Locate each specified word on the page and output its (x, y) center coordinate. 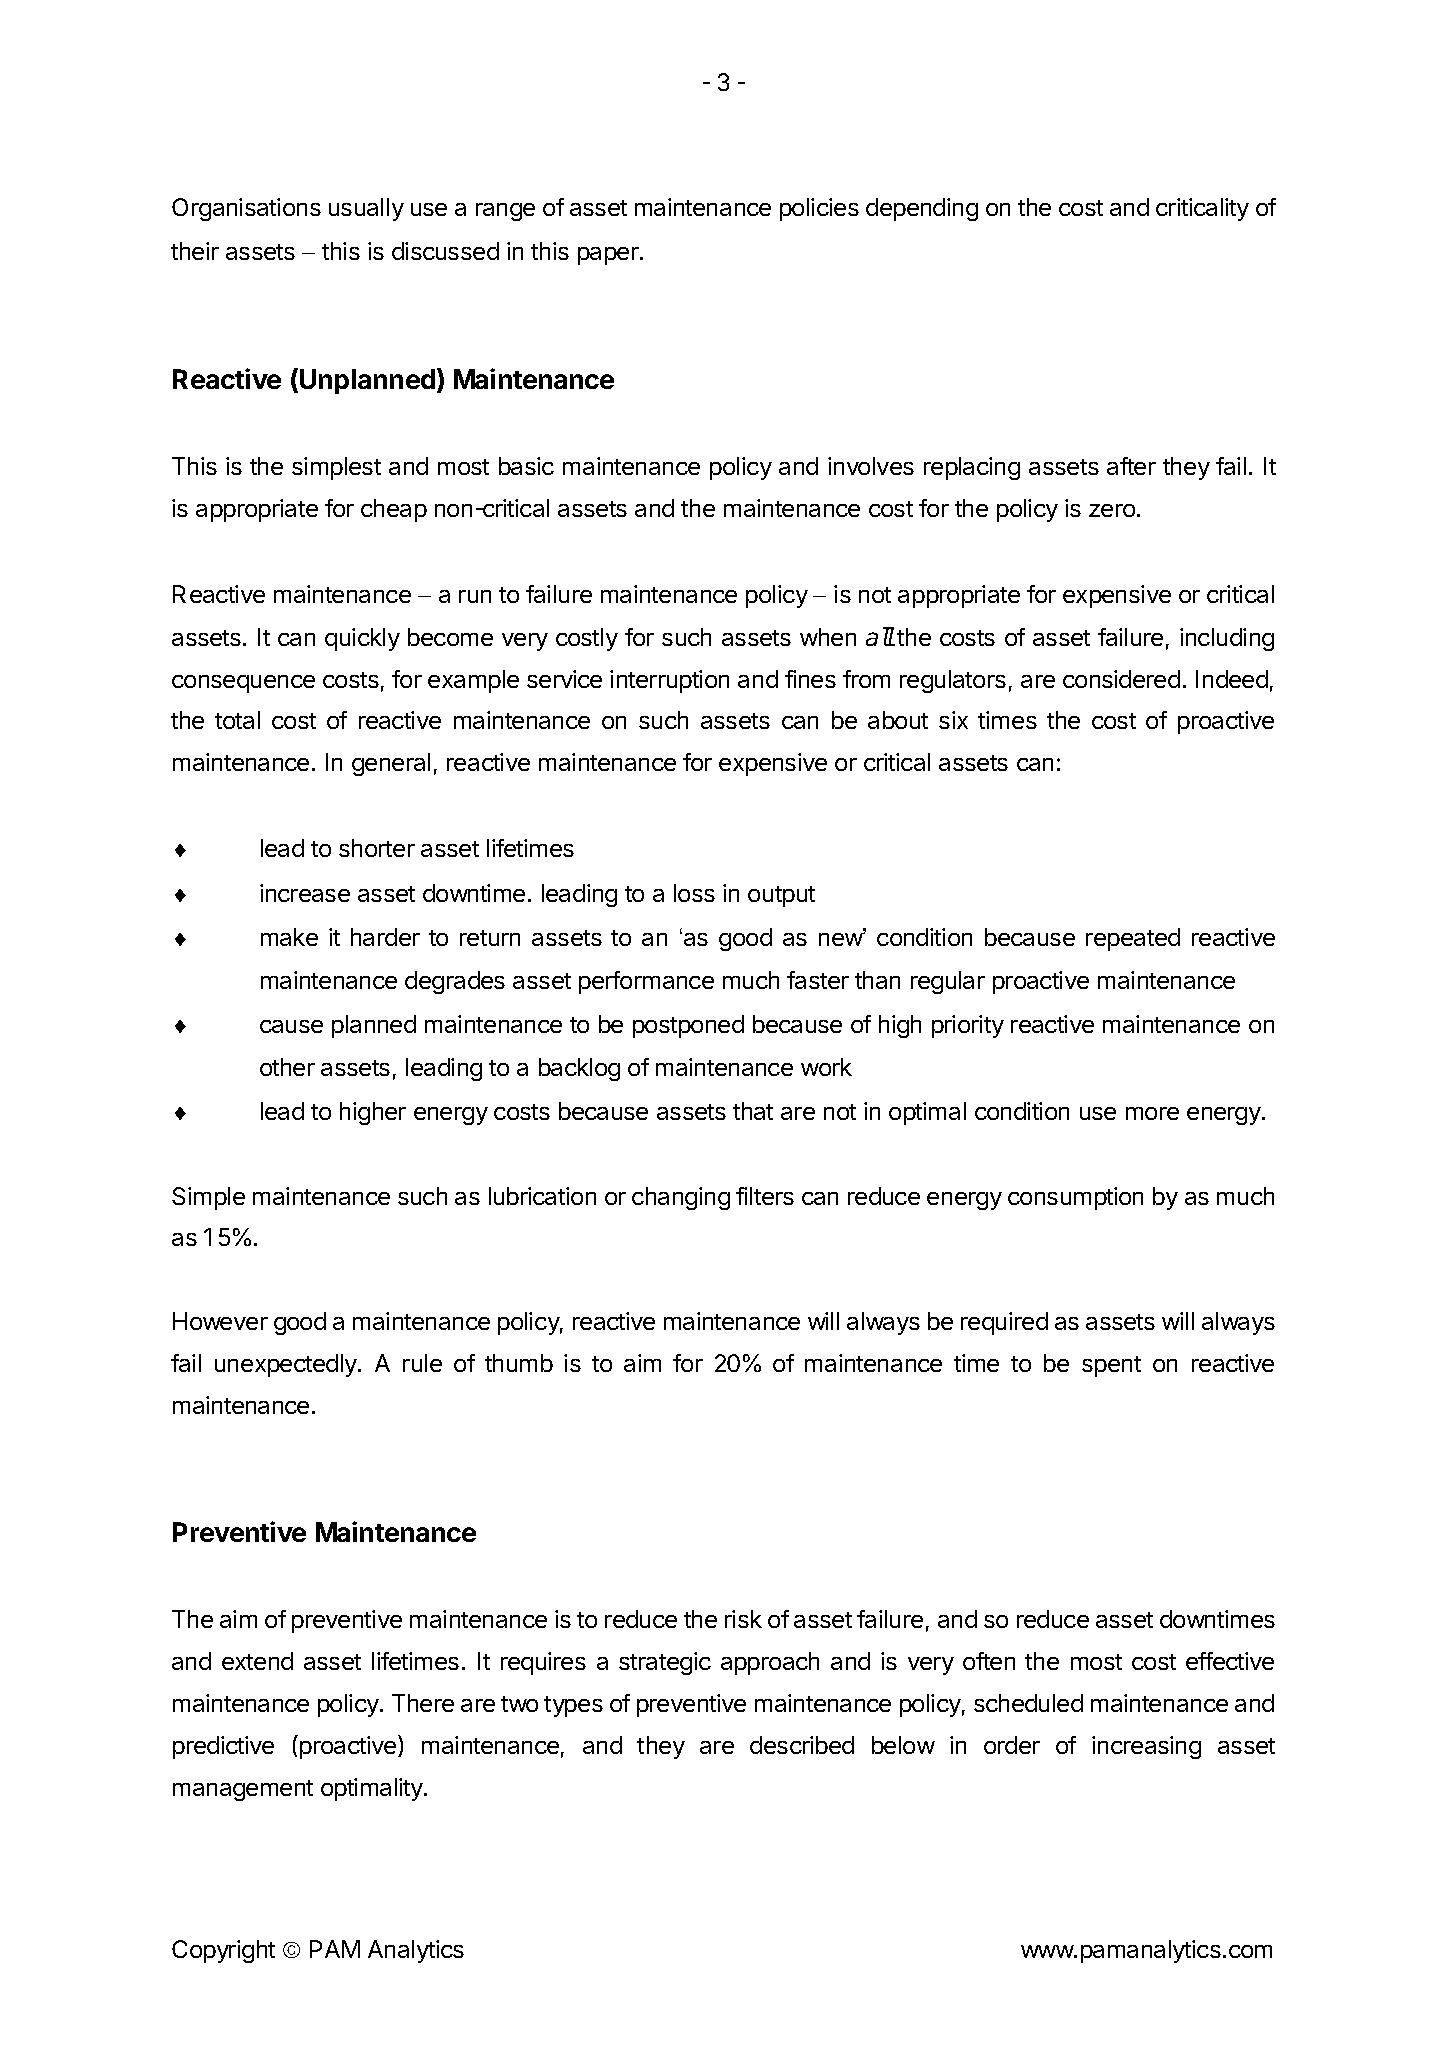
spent (1111, 1366)
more (1152, 1113)
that (753, 1111)
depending (922, 209)
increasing (1146, 1747)
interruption (669, 681)
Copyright (223, 1951)
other (287, 1067)
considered (1121, 679)
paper (609, 256)
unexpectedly (287, 1365)
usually (366, 209)
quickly (362, 639)
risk (743, 1619)
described (802, 1745)
